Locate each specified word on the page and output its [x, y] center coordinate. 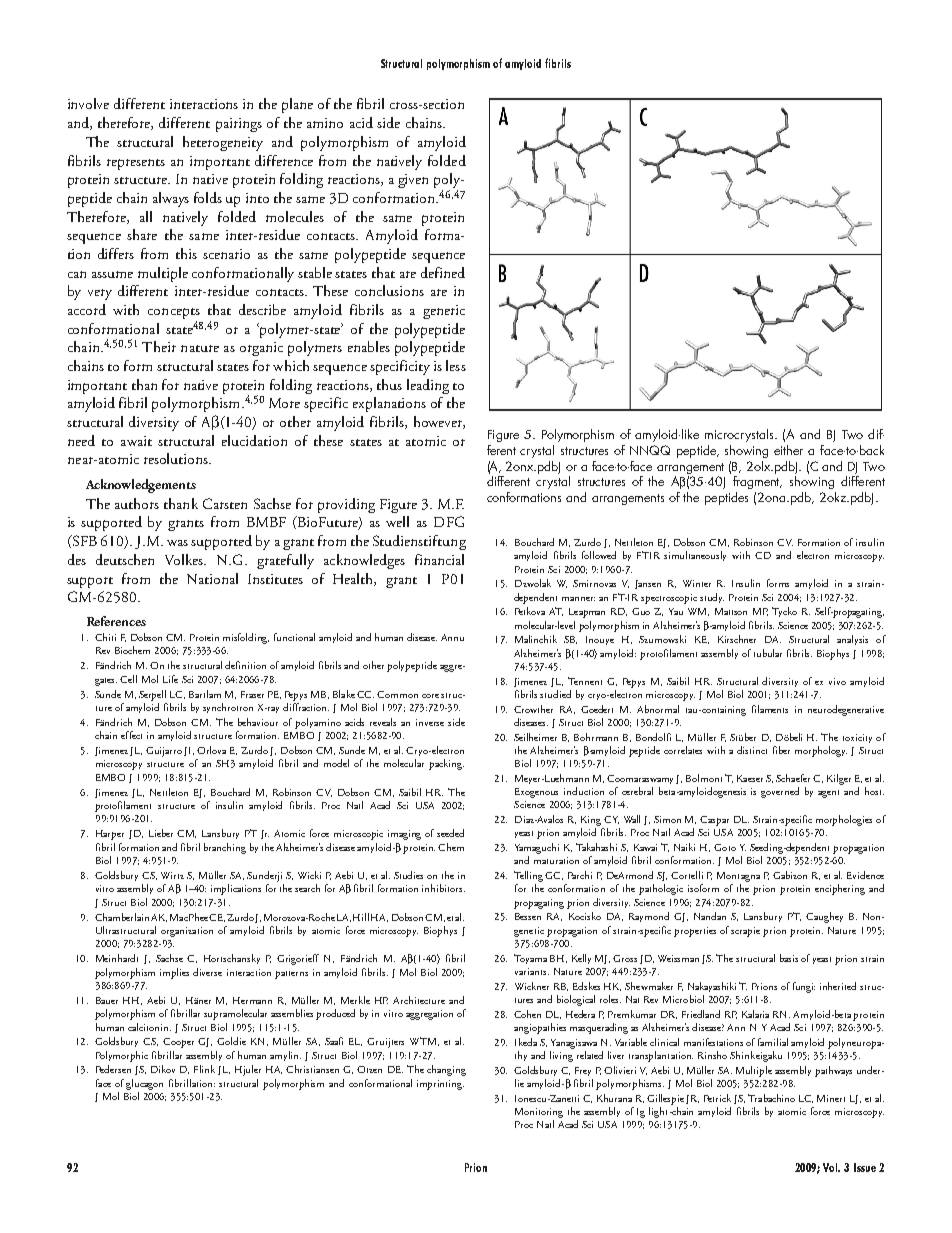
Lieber [161, 833]
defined [443, 272]
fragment [757, 481]
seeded [450, 833]
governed [780, 792]
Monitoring [539, 1113]
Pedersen [113, 1069]
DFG [449, 521]
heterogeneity [223, 143]
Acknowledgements [141, 486]
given [413, 181]
